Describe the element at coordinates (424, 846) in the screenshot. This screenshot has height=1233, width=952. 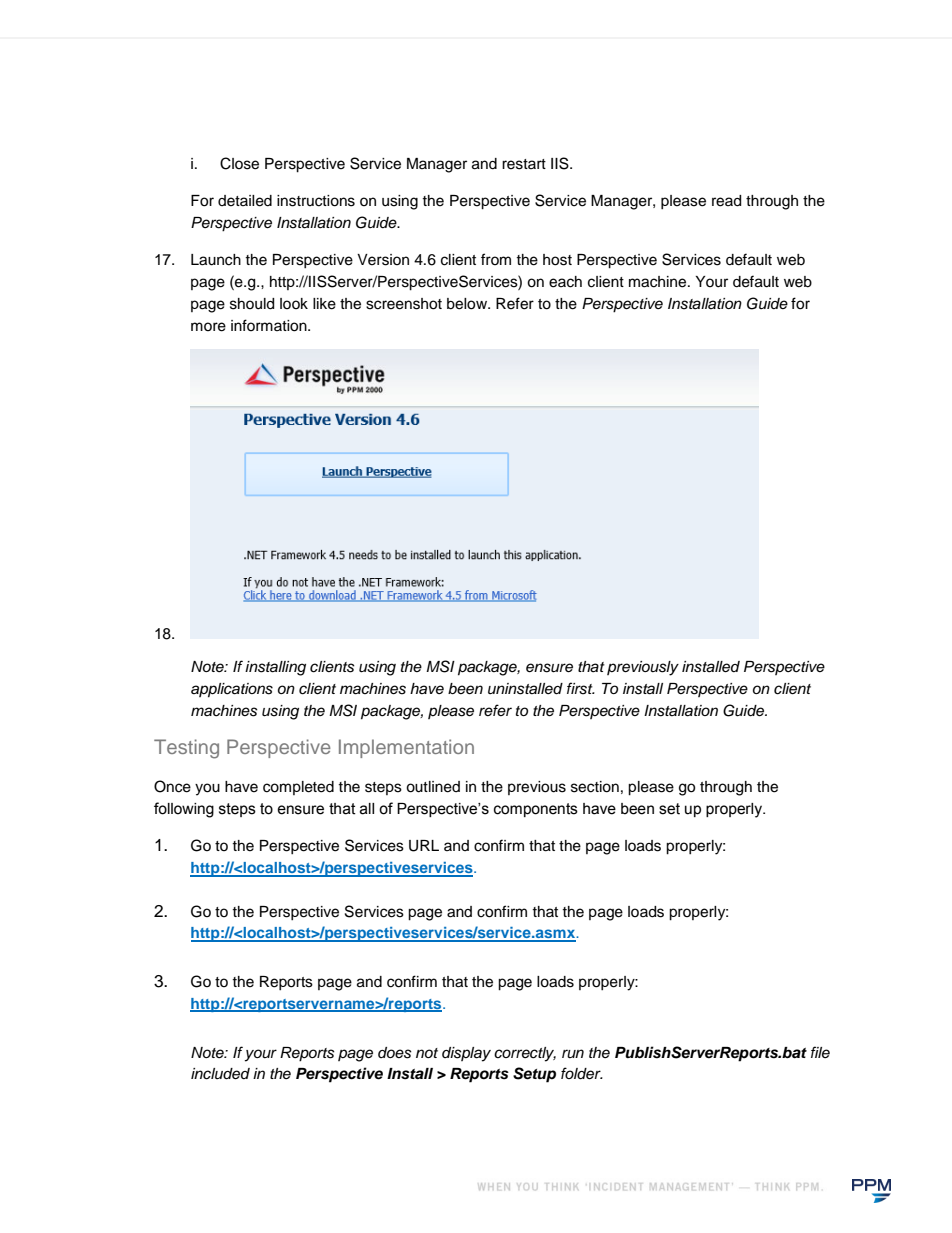
I see `URL` at that location.
